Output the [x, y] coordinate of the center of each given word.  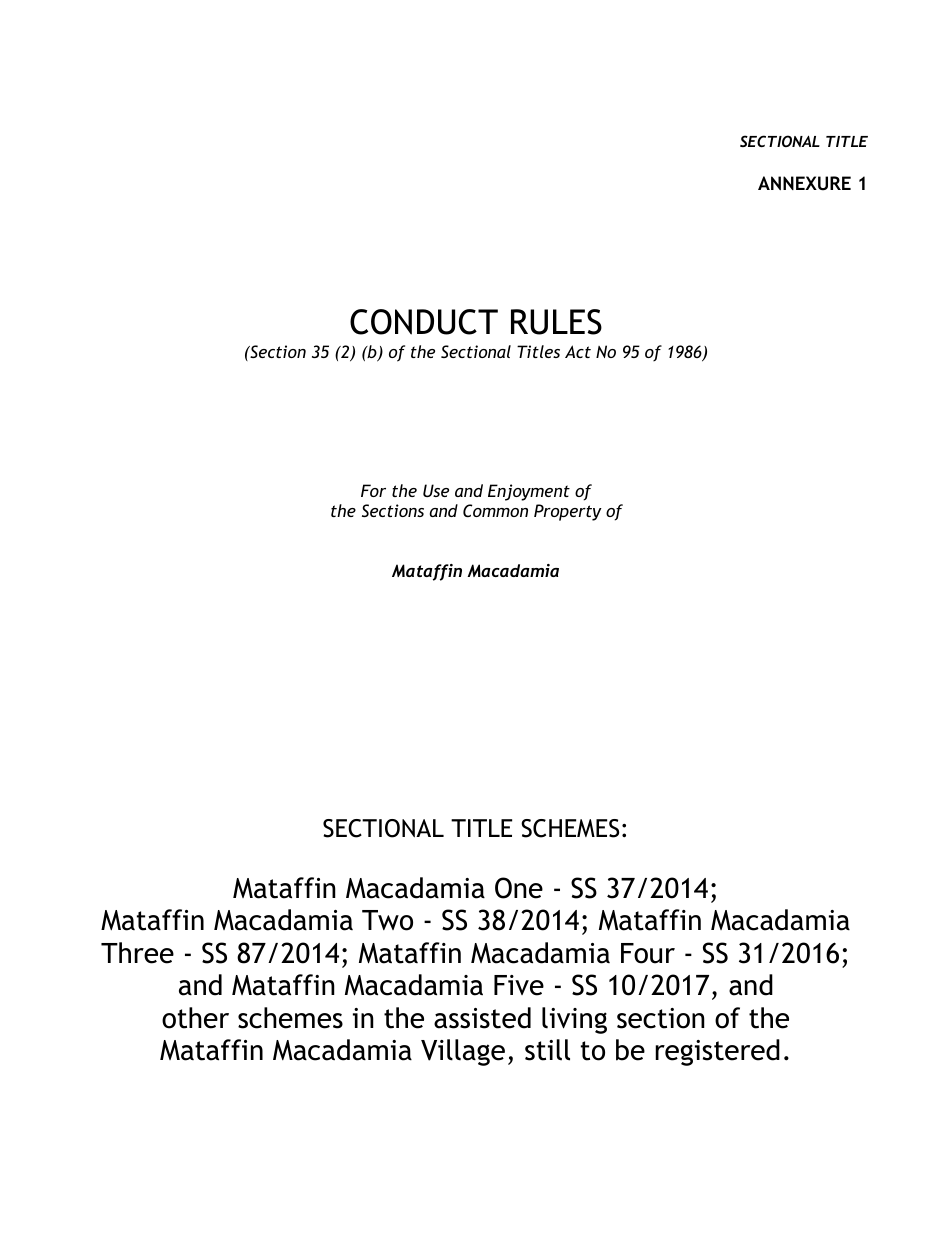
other [195, 1018]
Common [495, 510]
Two [387, 920]
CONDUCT [424, 322]
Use [436, 490]
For [373, 490]
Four [648, 953]
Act [578, 351]
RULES [556, 322]
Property [568, 512]
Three [137, 953]
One [519, 888]
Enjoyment [529, 492]
